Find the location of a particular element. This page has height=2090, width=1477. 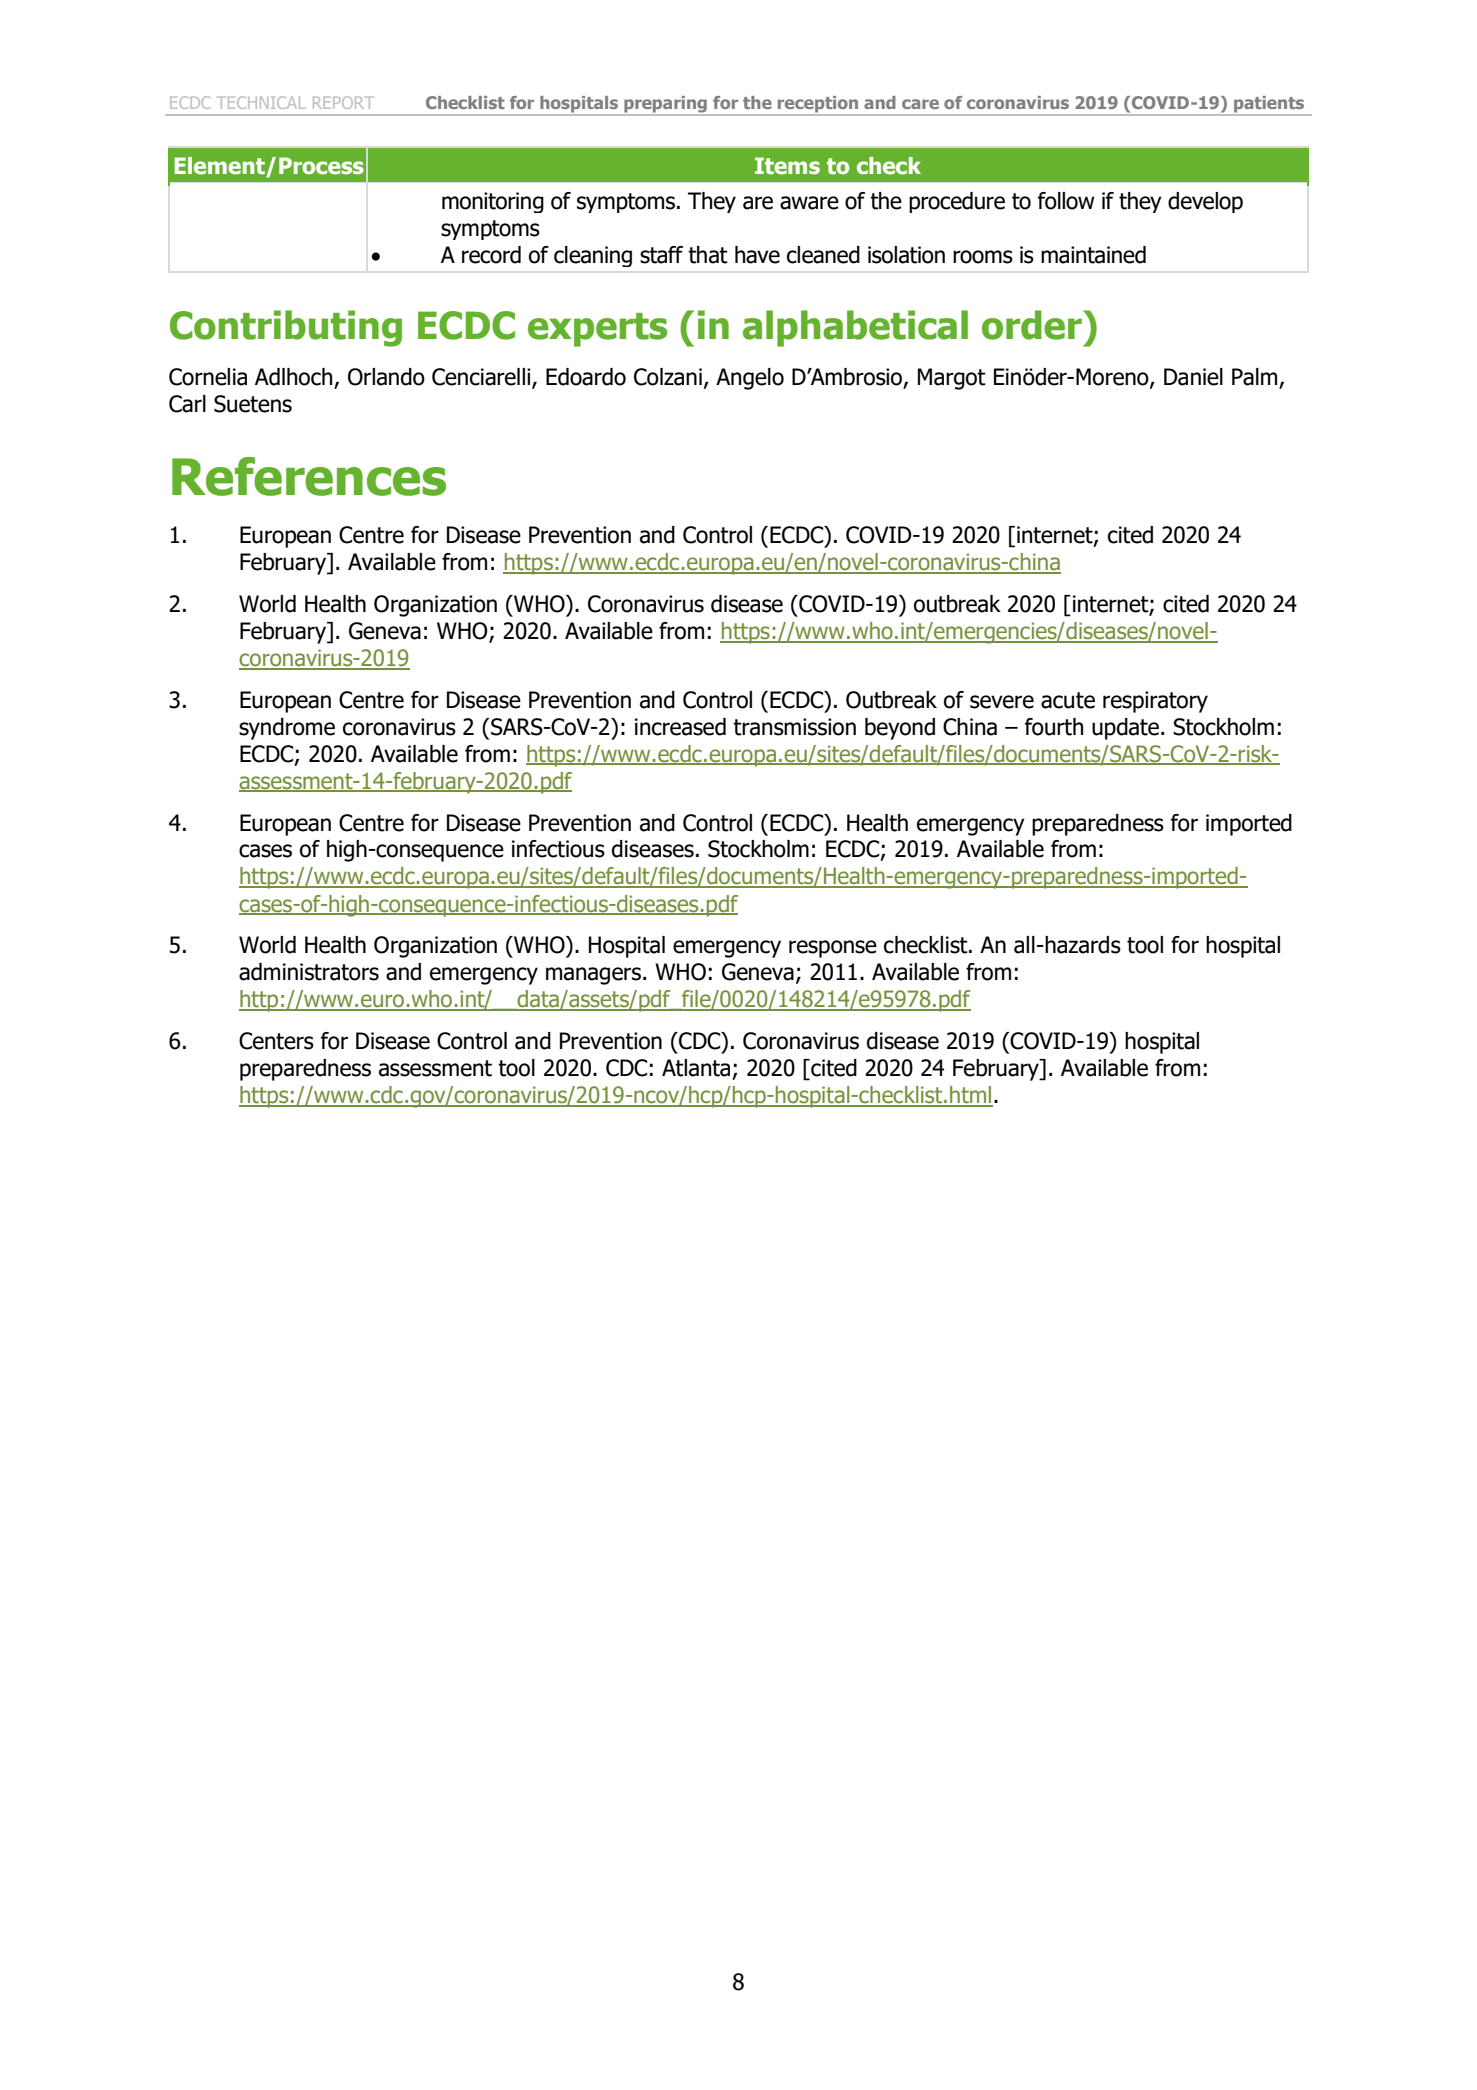

References is located at coordinates (309, 476).
